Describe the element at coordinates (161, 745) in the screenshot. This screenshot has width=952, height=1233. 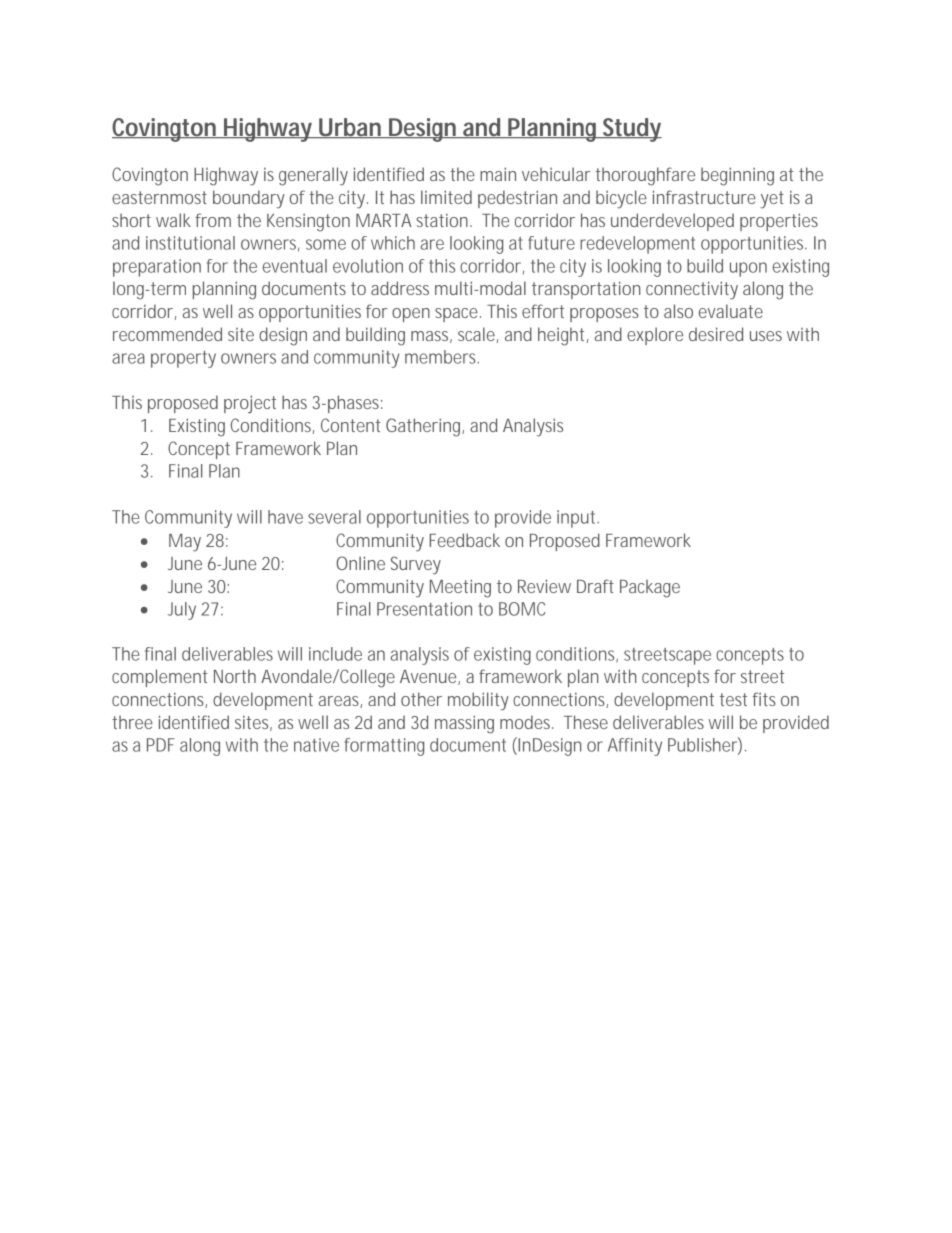
I see `PDF` at that location.
